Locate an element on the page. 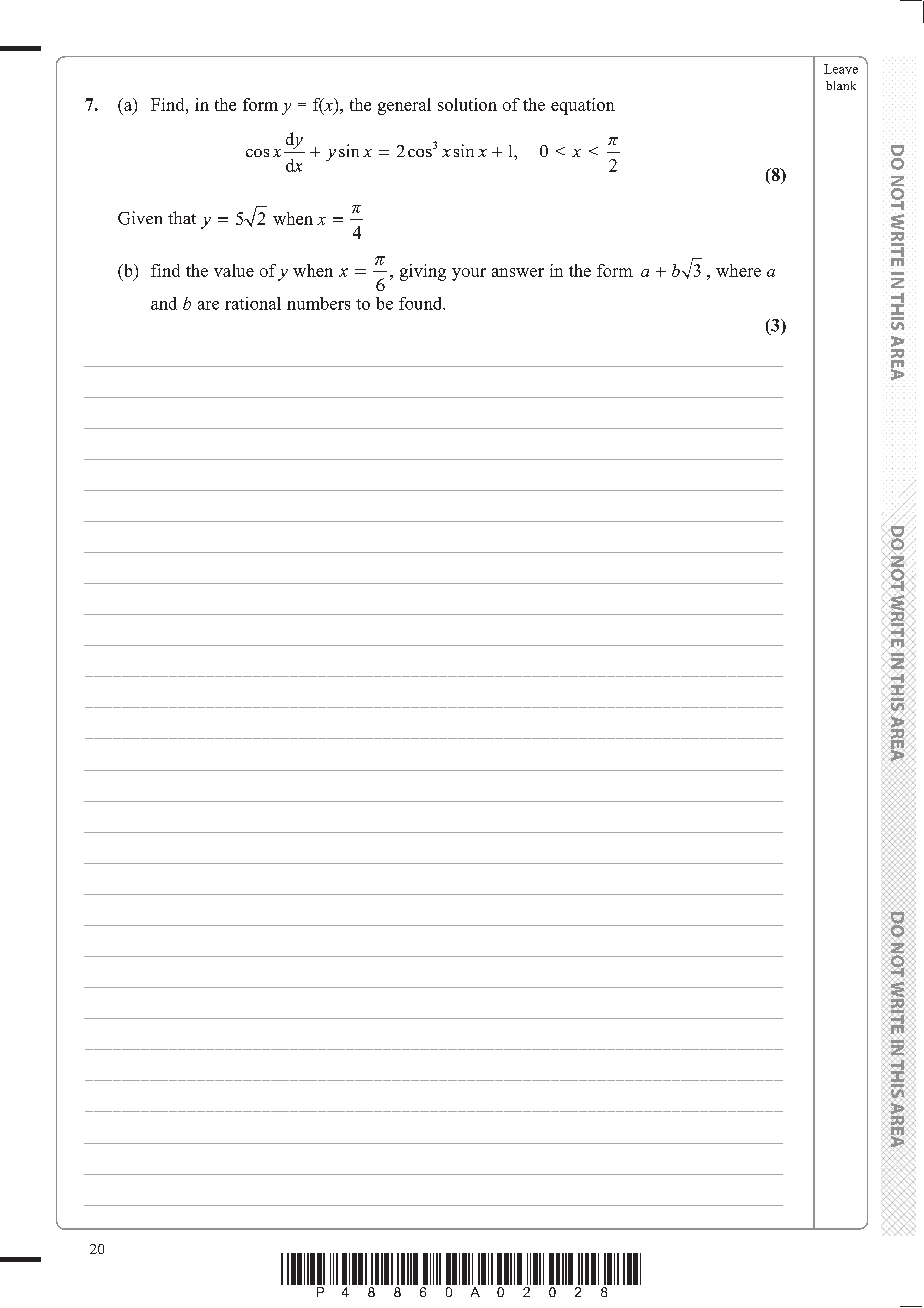 The image size is (924, 1308). solution is located at coordinates (467, 104).
